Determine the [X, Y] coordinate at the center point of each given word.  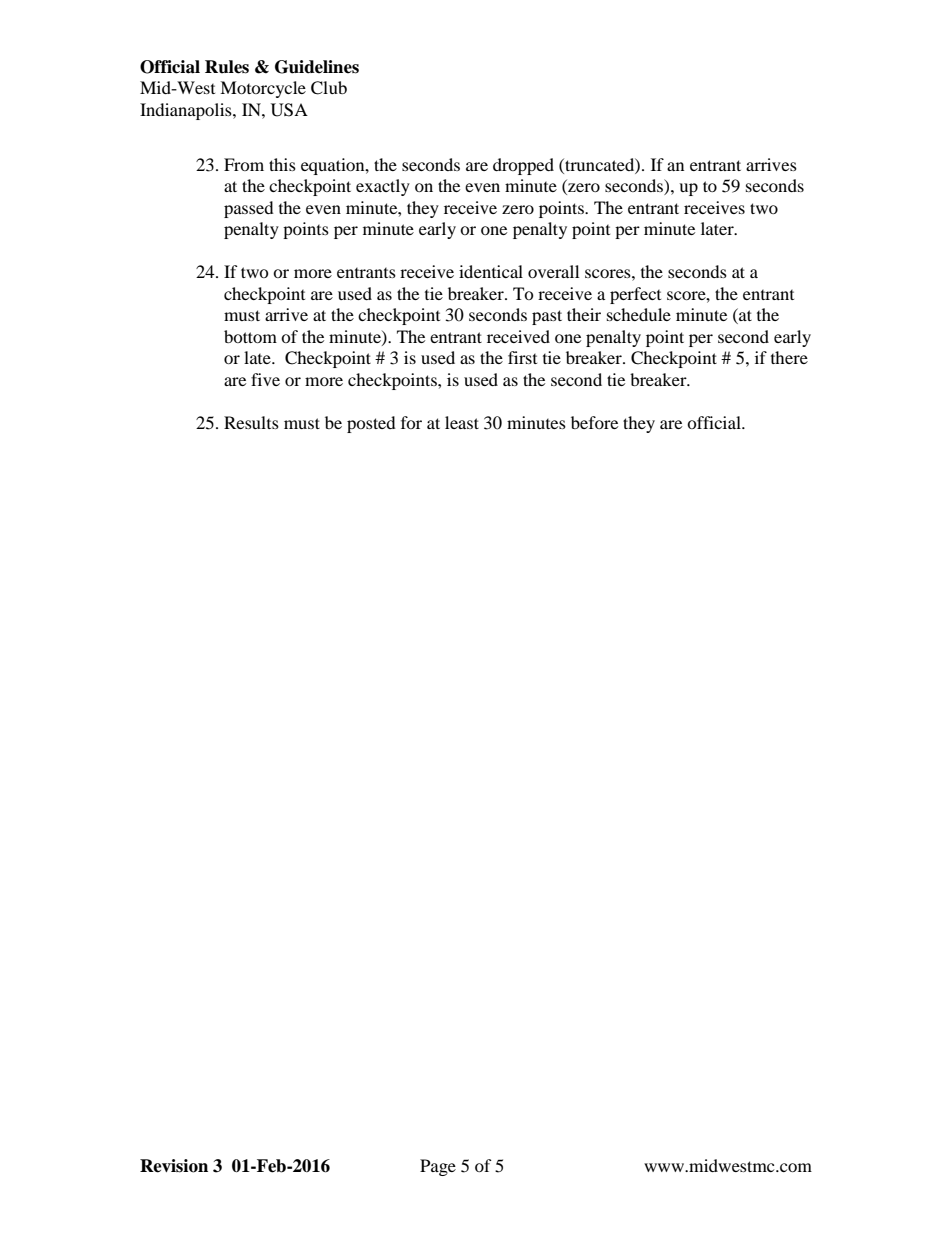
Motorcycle [263, 89]
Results [251, 422]
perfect [635, 295]
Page [438, 1167]
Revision [174, 1166]
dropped [523, 166]
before [594, 422]
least [462, 422]
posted [371, 424]
